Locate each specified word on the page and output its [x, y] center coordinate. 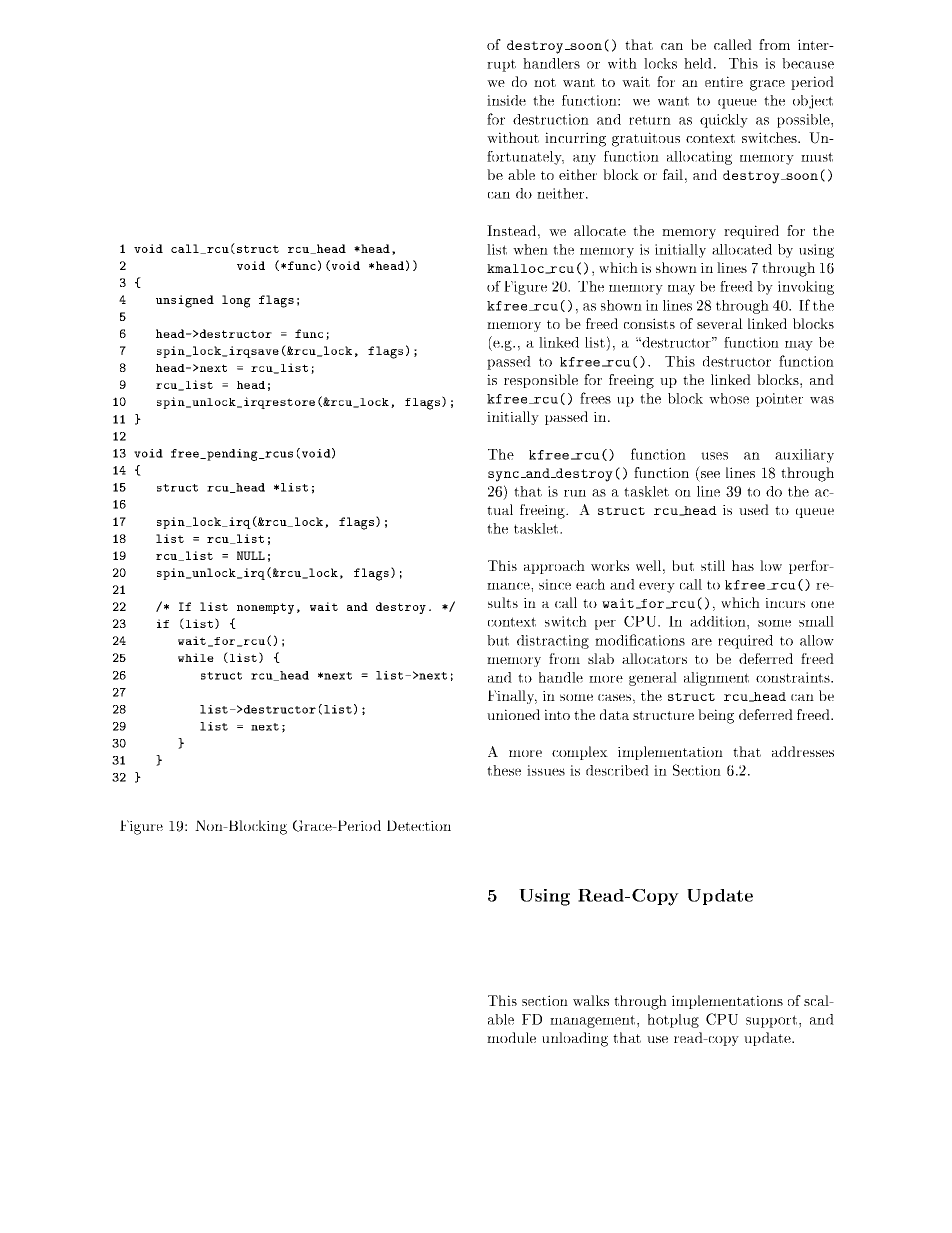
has [743, 565]
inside [506, 100]
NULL [251, 555]
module [511, 1037]
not [545, 82]
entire [724, 81]
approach [554, 567]
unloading [575, 1039]
